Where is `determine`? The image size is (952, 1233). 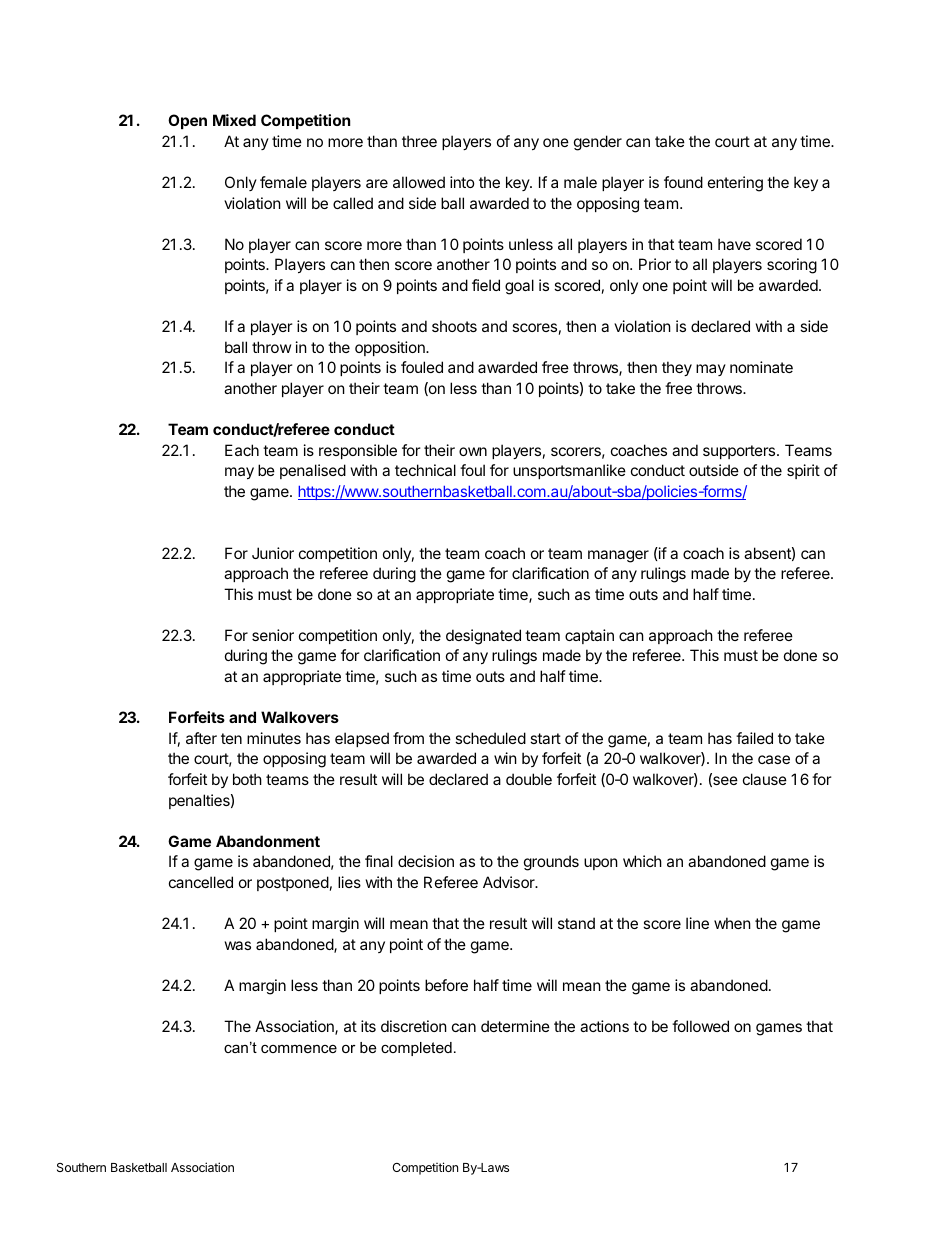 determine is located at coordinates (515, 1026).
